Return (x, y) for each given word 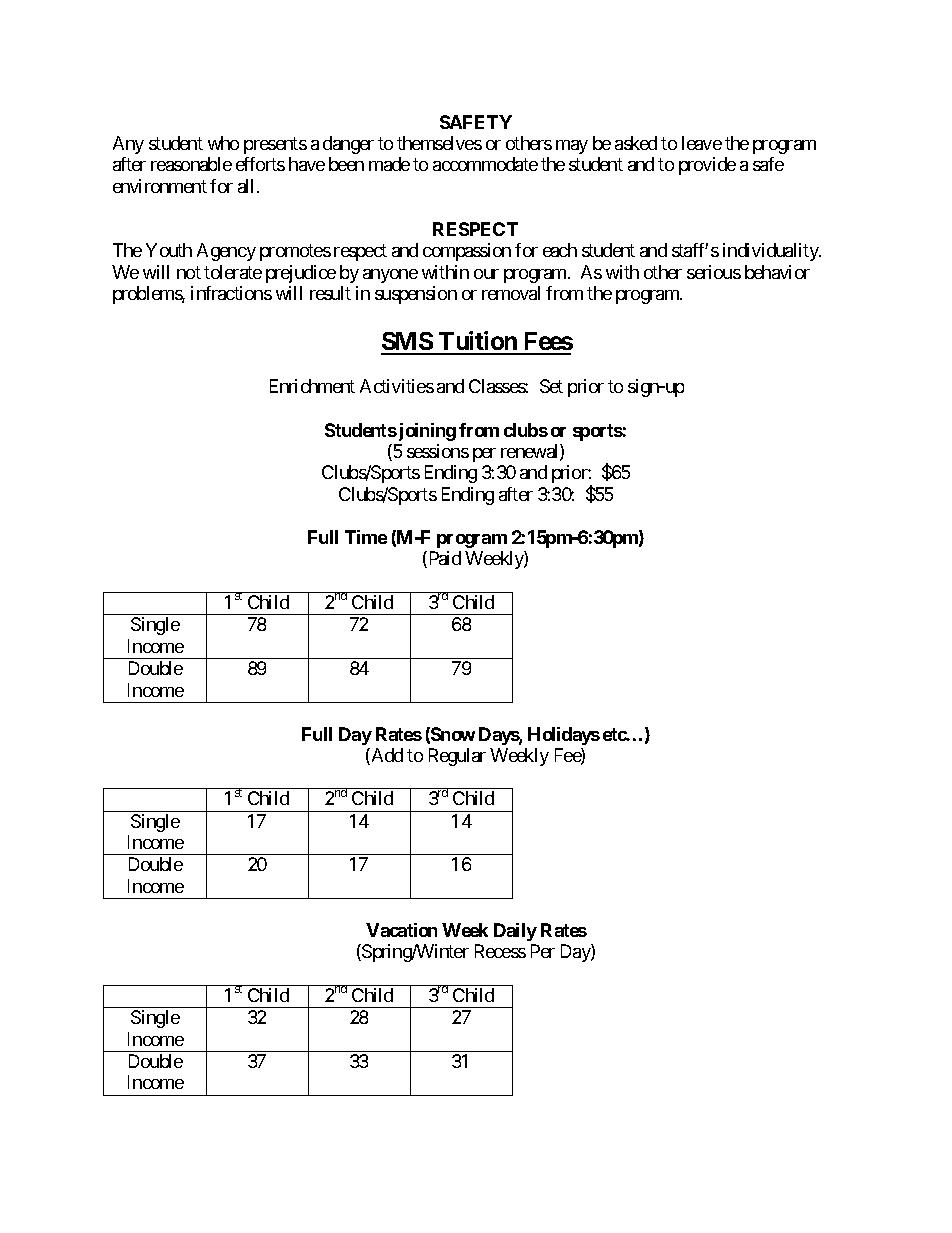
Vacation (401, 930)
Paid (443, 559)
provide (707, 166)
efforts (260, 164)
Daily (515, 932)
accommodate (485, 164)
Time (366, 537)
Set (551, 386)
